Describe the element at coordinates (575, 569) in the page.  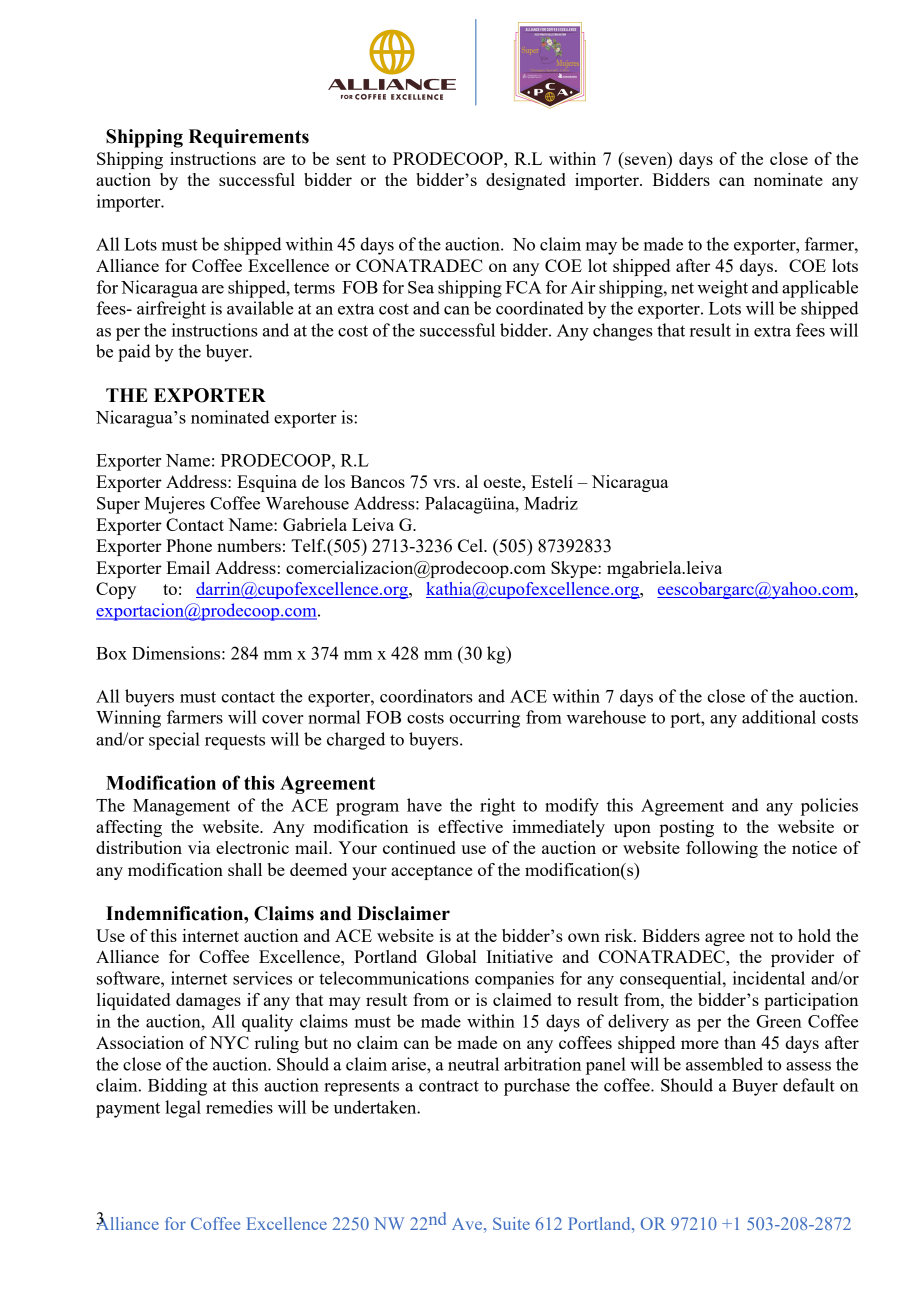
I see `Skype` at that location.
